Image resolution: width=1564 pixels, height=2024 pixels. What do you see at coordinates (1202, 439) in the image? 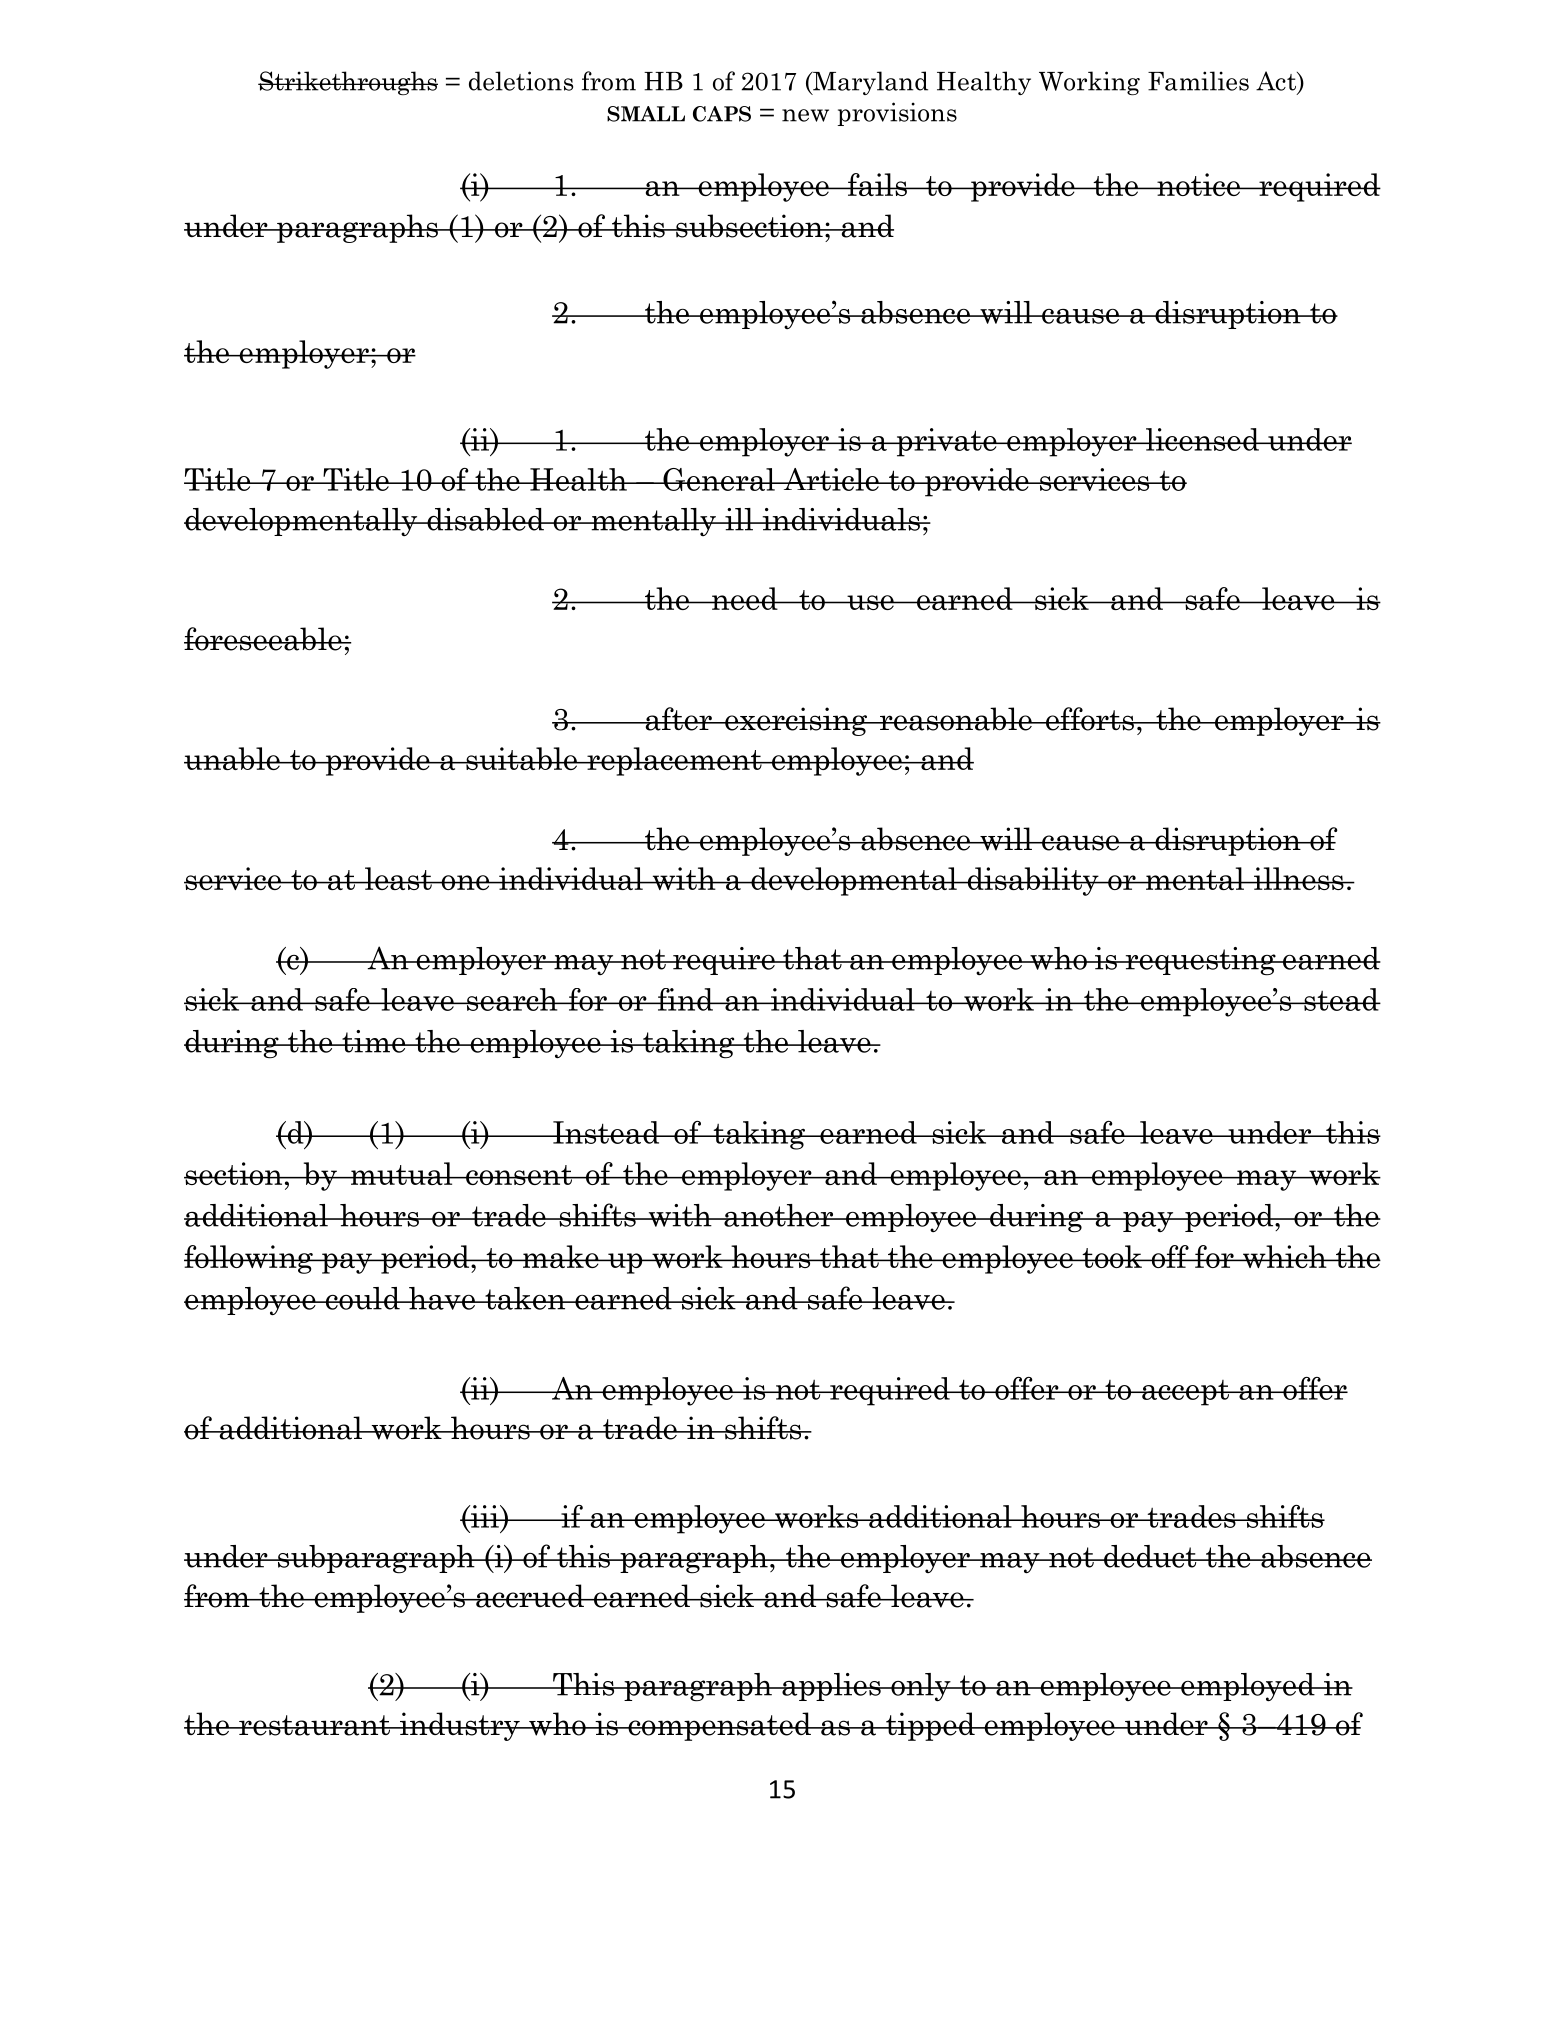
I see `licensed` at bounding box center [1202, 439].
